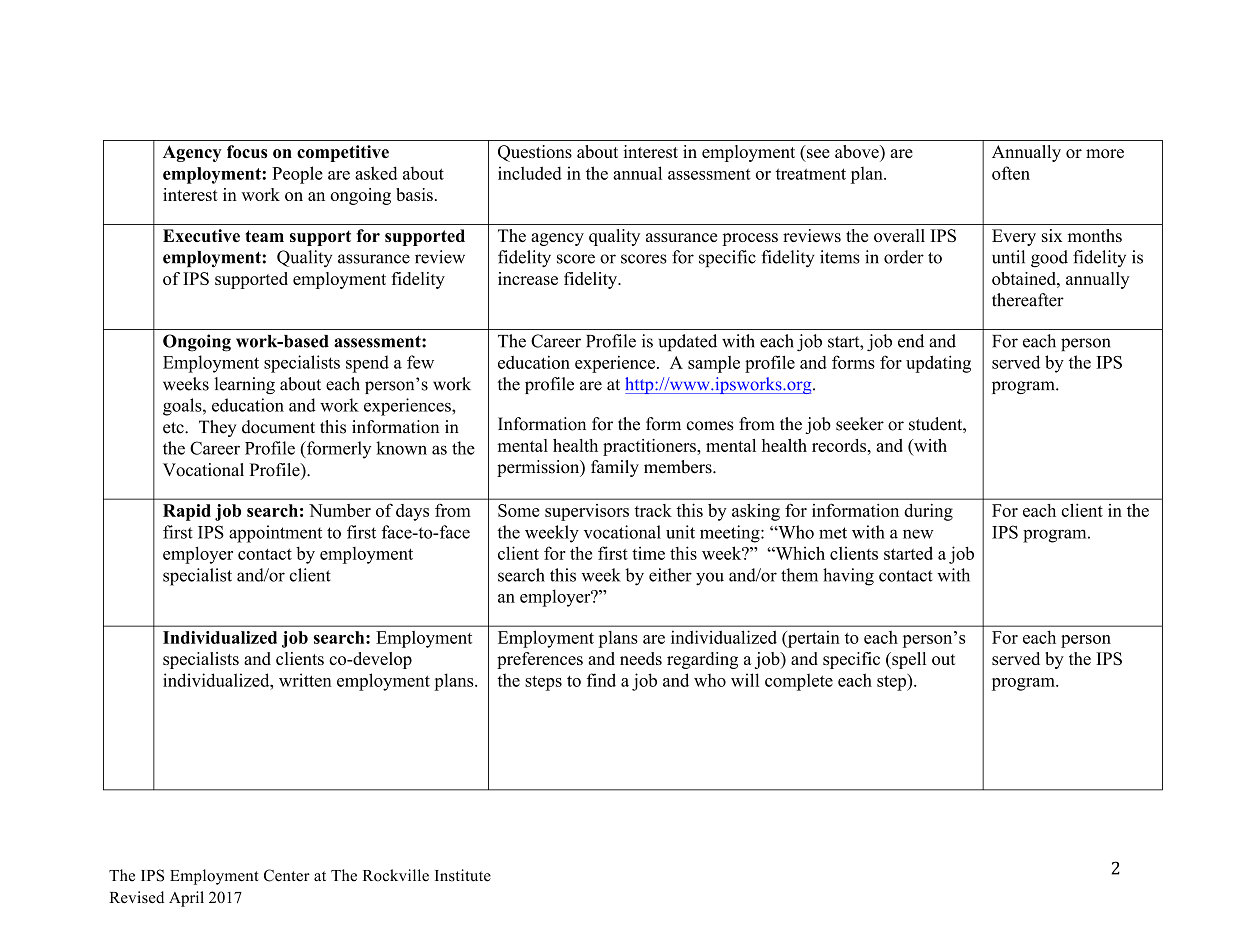  Describe the element at coordinates (908, 660) in the screenshot. I see `spell` at that location.
